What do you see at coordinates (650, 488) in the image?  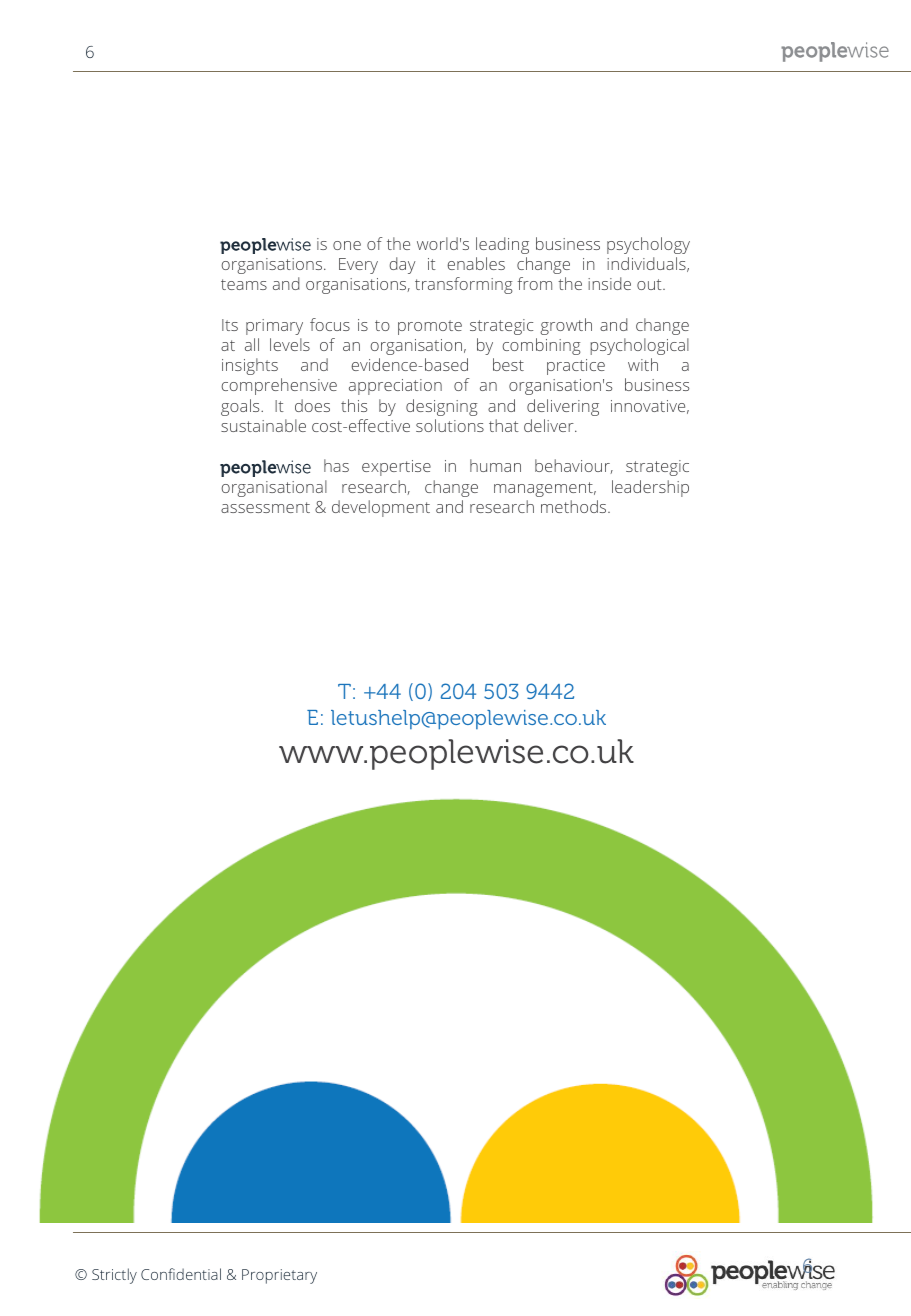 I see `leadership` at bounding box center [650, 488].
